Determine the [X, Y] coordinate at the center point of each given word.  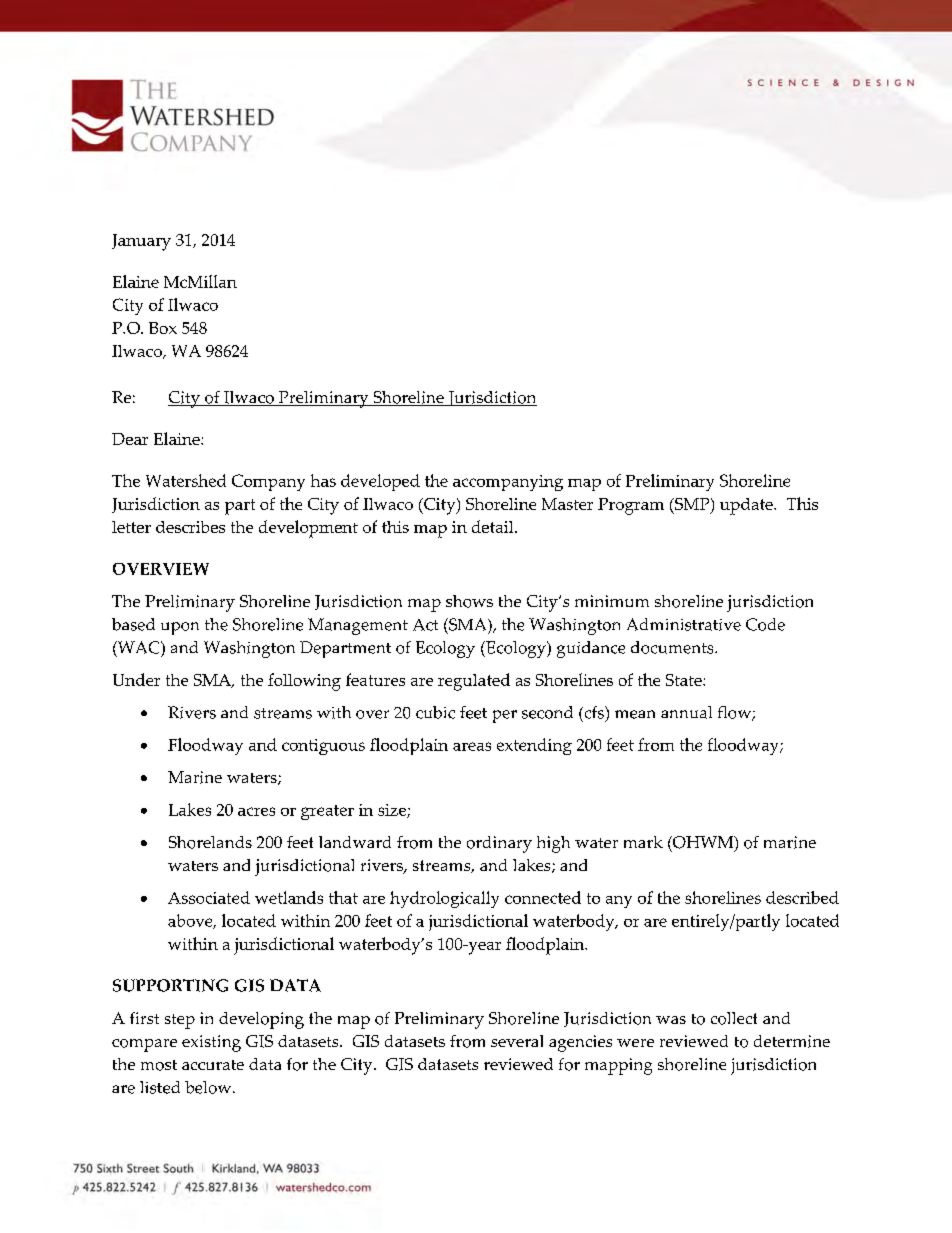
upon [180, 628]
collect [734, 1018]
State [685, 680]
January [141, 242]
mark [643, 842]
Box [163, 328]
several [517, 1041]
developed [380, 482]
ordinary [499, 844]
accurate [213, 1065]
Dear [130, 439]
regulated [474, 682]
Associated [209, 897]
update [747, 506]
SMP [692, 505]
